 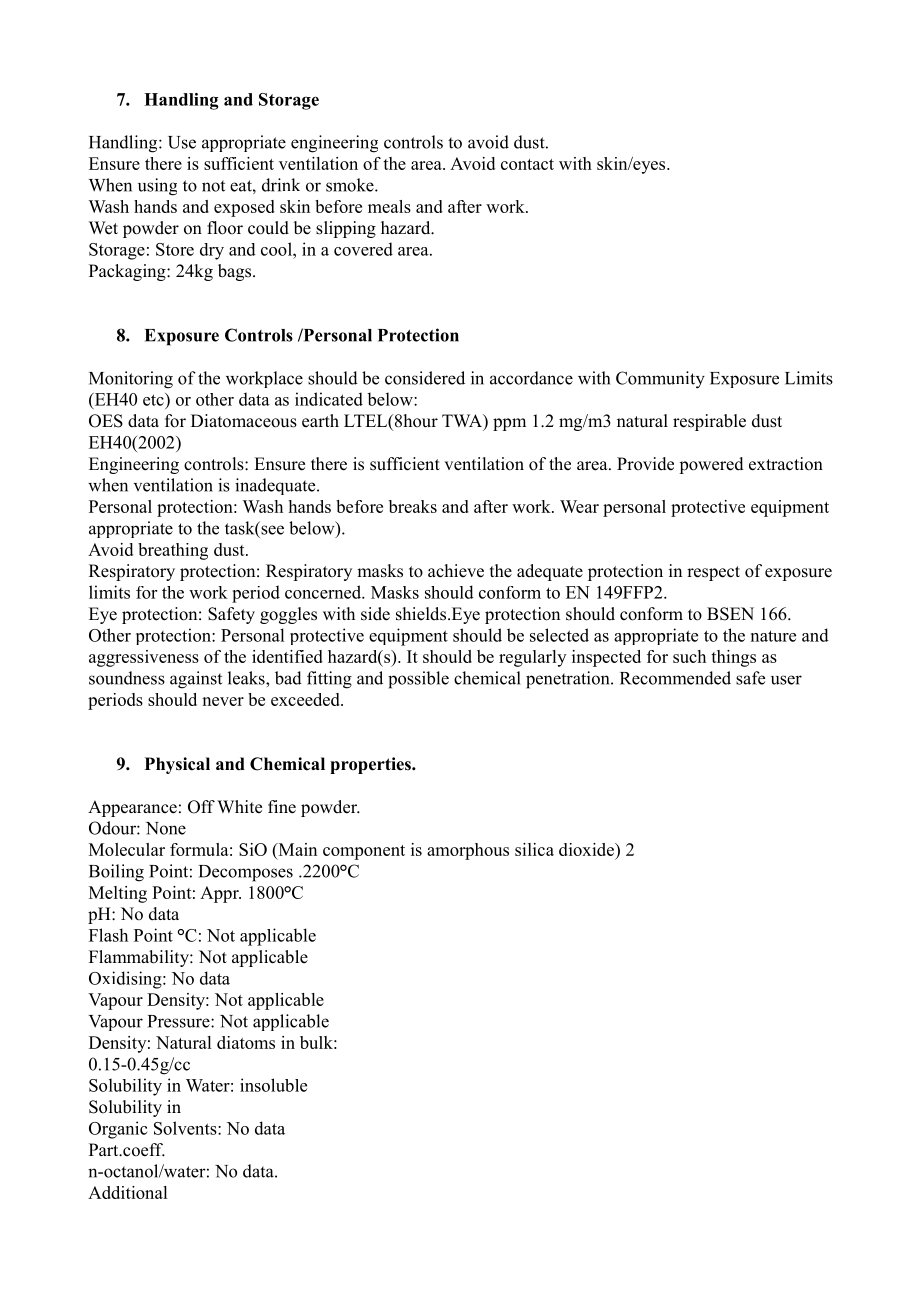 I want to click on insoluble, so click(x=273, y=1085).
